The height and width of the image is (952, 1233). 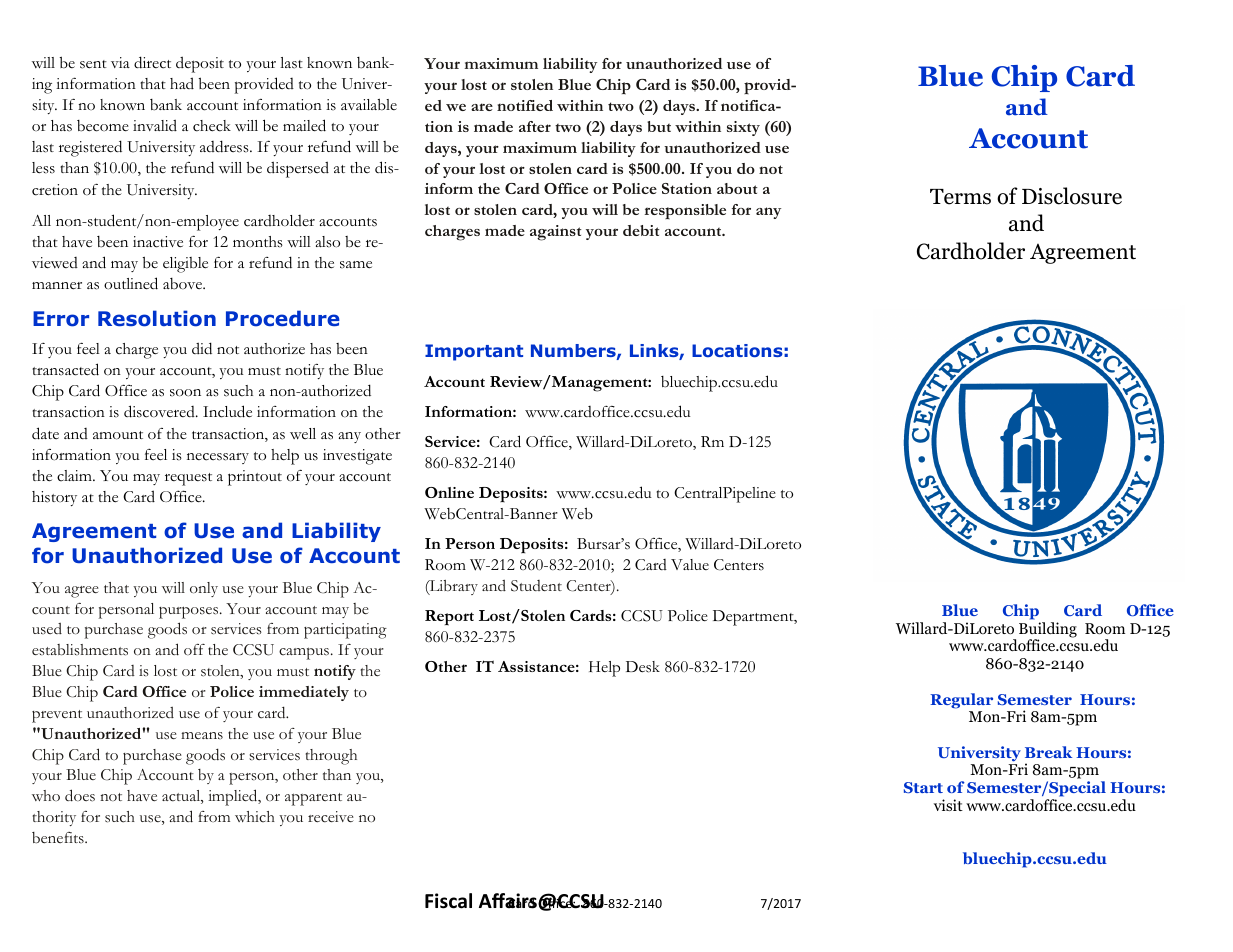 I want to click on had, so click(x=182, y=83).
